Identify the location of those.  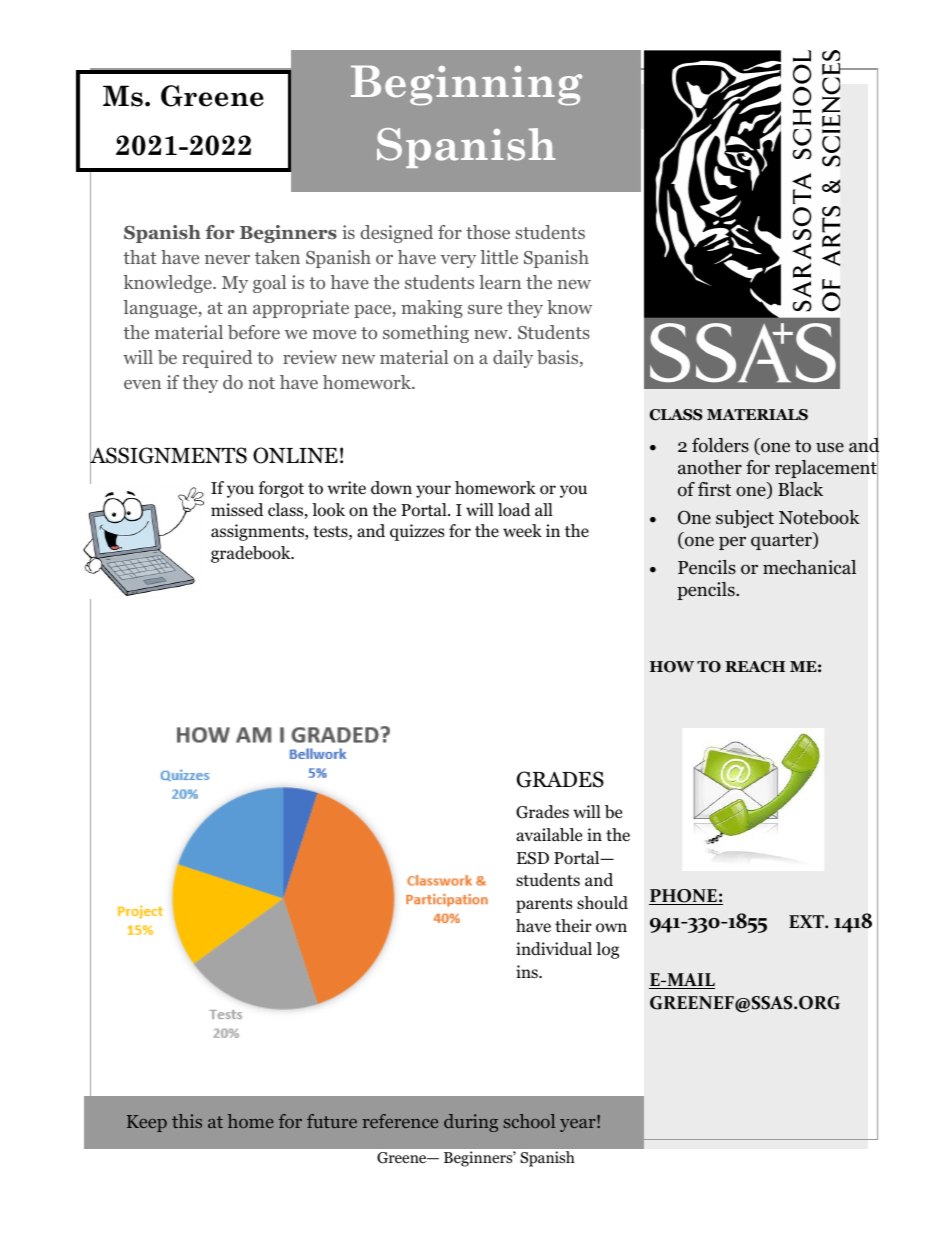
(488, 232).
